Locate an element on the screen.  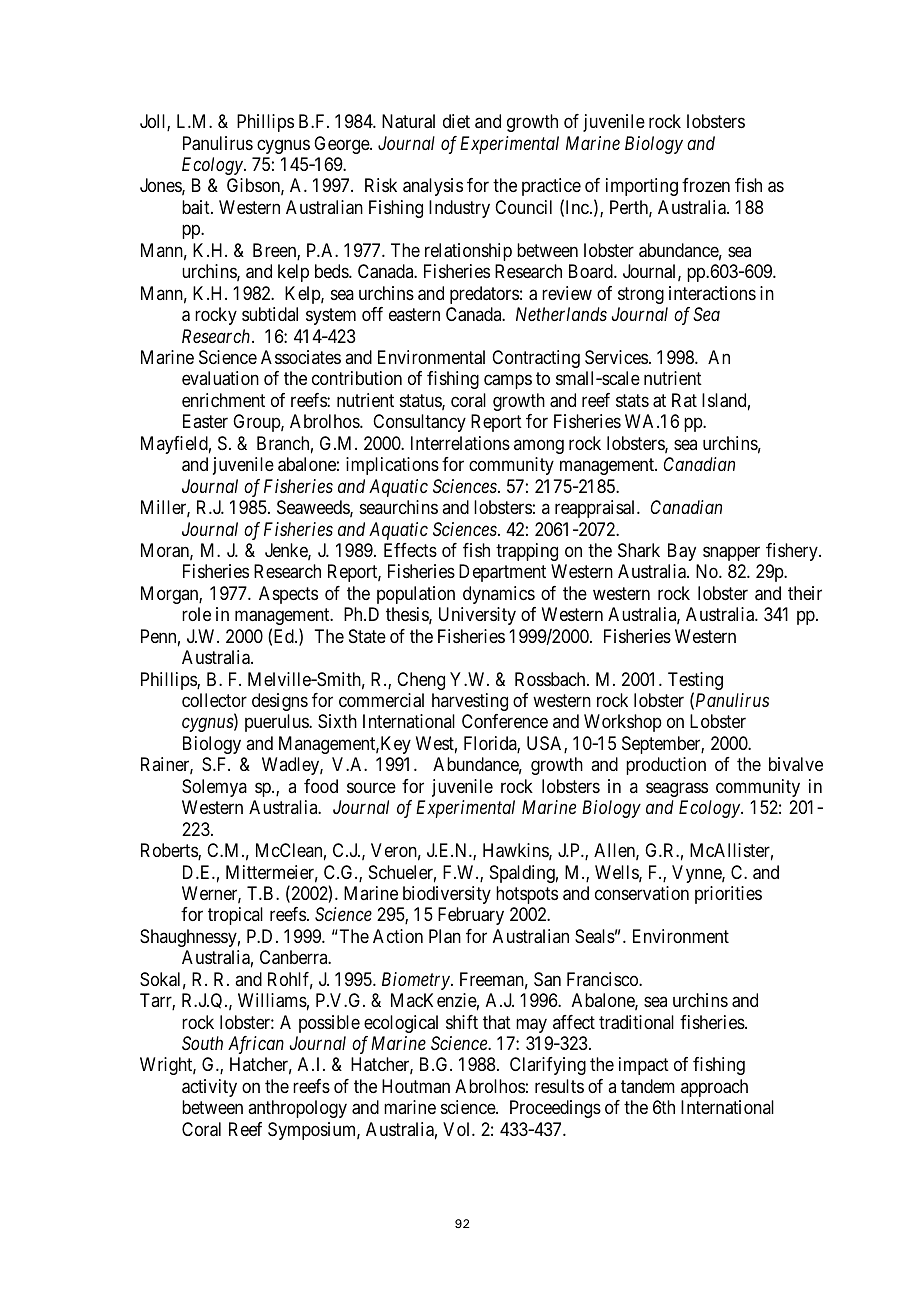
diet is located at coordinates (456, 121).
